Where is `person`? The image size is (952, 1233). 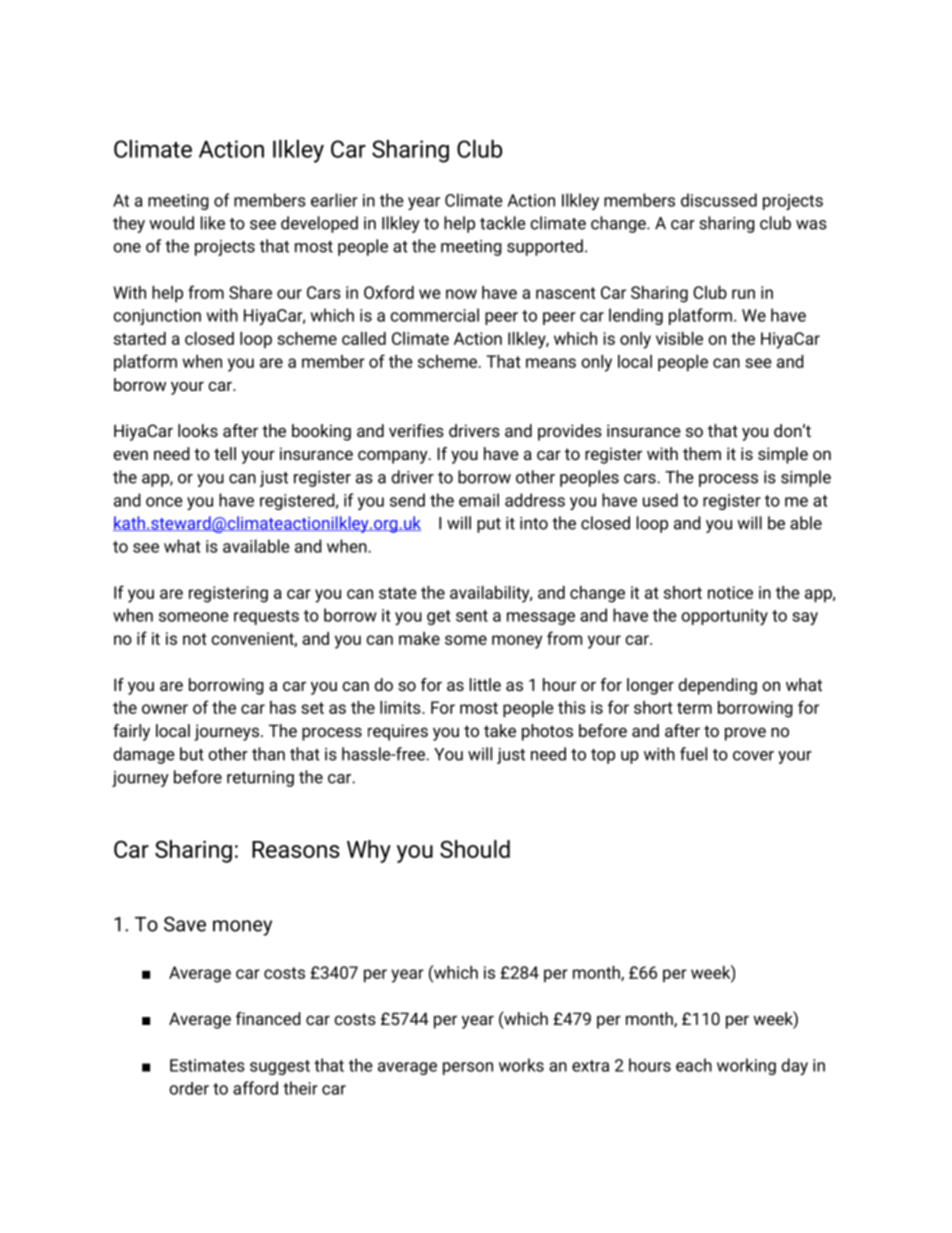 person is located at coordinates (468, 1068).
